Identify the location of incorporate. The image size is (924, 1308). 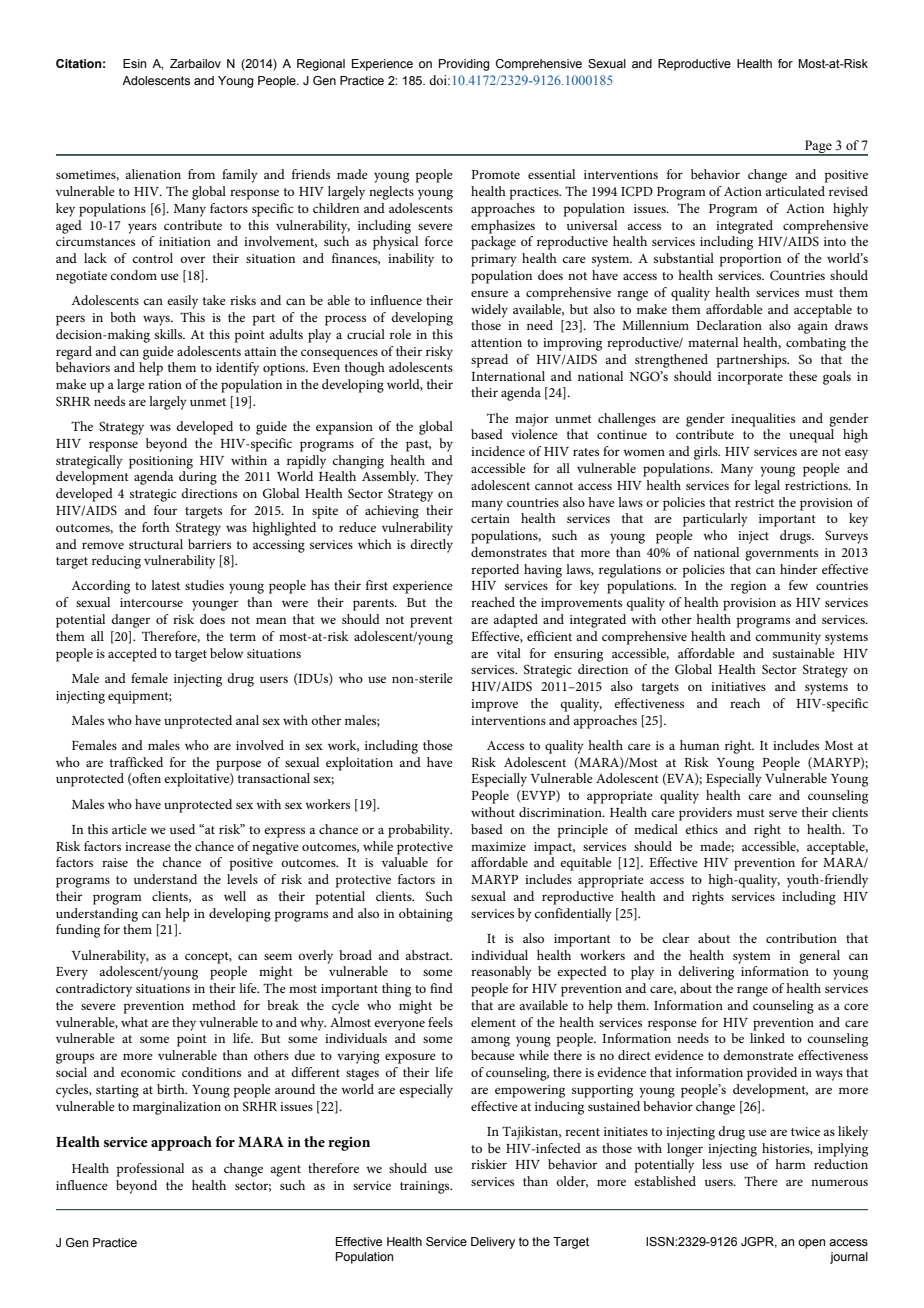
(750, 378).
